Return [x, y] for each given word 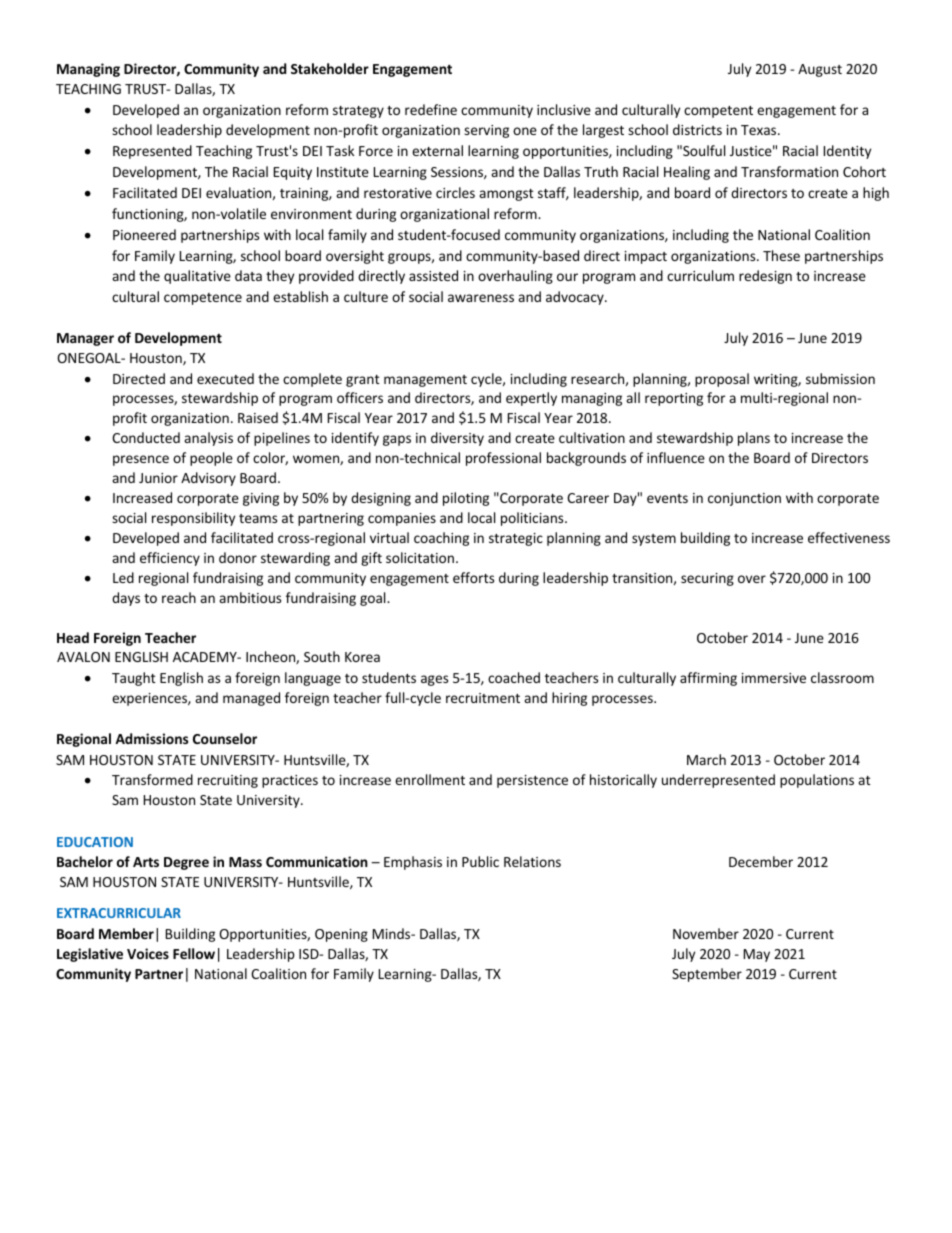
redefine [431, 109]
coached [514, 677]
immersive [774, 678]
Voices [148, 953]
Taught [134, 679]
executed [225, 378]
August [820, 70]
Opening [341, 935]
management [425, 381]
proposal [722, 380]
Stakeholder [330, 68]
